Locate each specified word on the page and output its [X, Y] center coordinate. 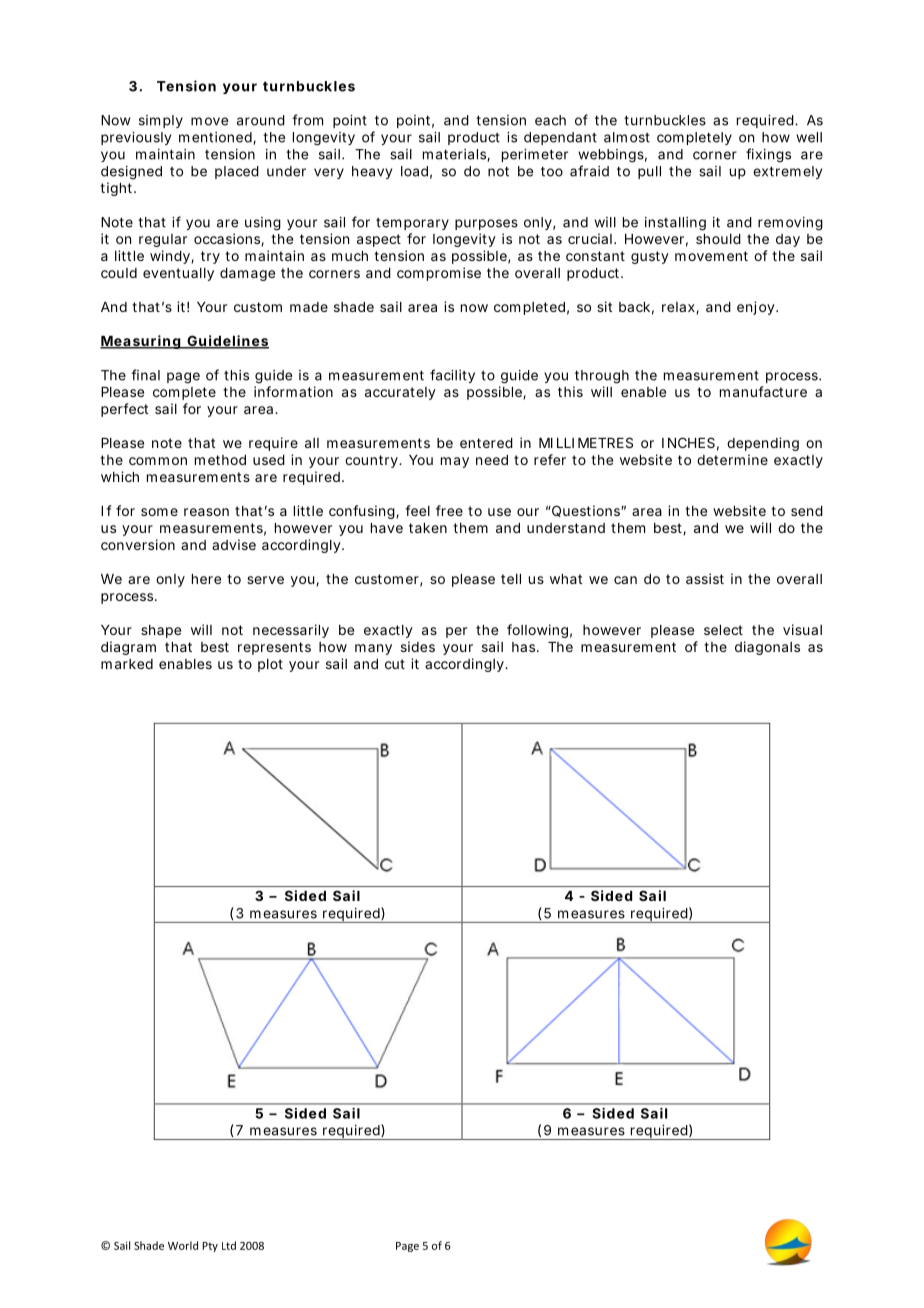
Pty [210, 1247]
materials [456, 155]
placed [237, 172]
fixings [768, 155]
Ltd [229, 1245]
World [183, 1245]
